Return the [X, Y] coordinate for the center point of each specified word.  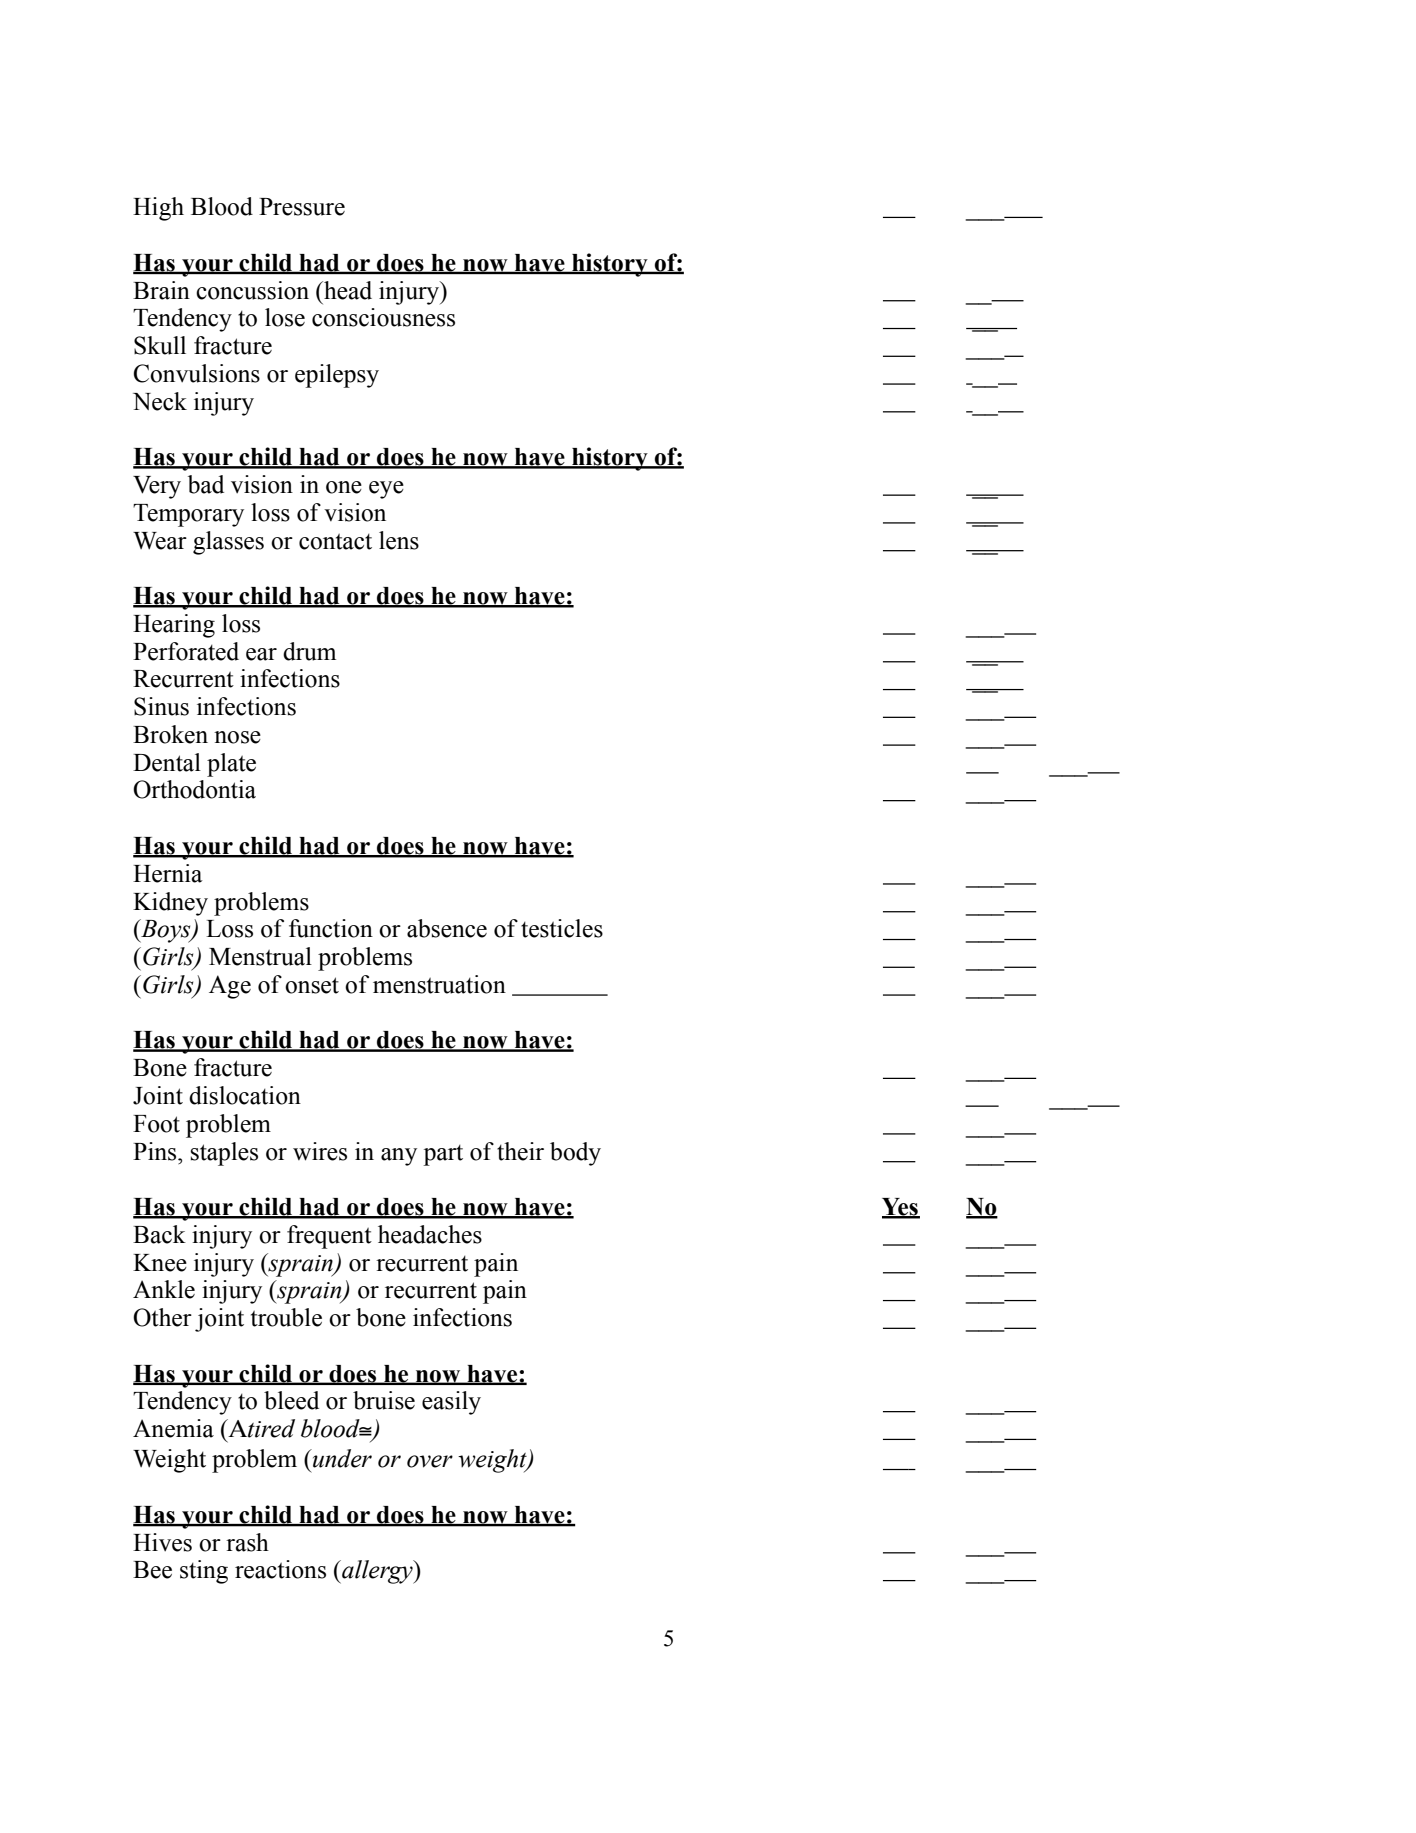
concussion [252, 290]
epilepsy [337, 376]
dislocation [245, 1095]
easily [451, 1403]
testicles [562, 928]
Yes [901, 1208]
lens [399, 540]
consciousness [383, 317]
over [430, 1461]
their [520, 1151]
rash [247, 1542]
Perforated [186, 651]
